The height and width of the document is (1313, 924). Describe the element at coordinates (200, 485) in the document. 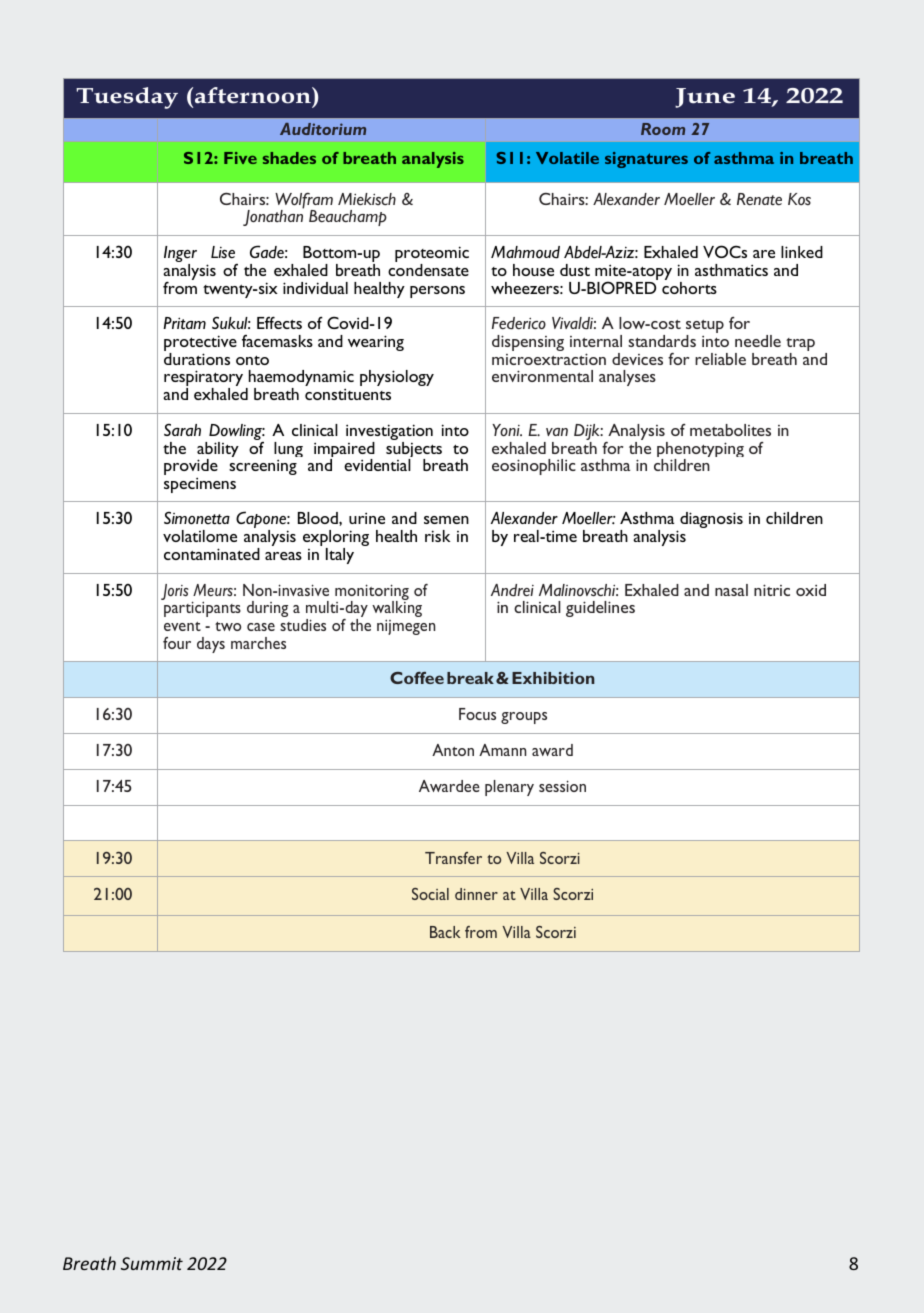

I see `specimens` at that location.
